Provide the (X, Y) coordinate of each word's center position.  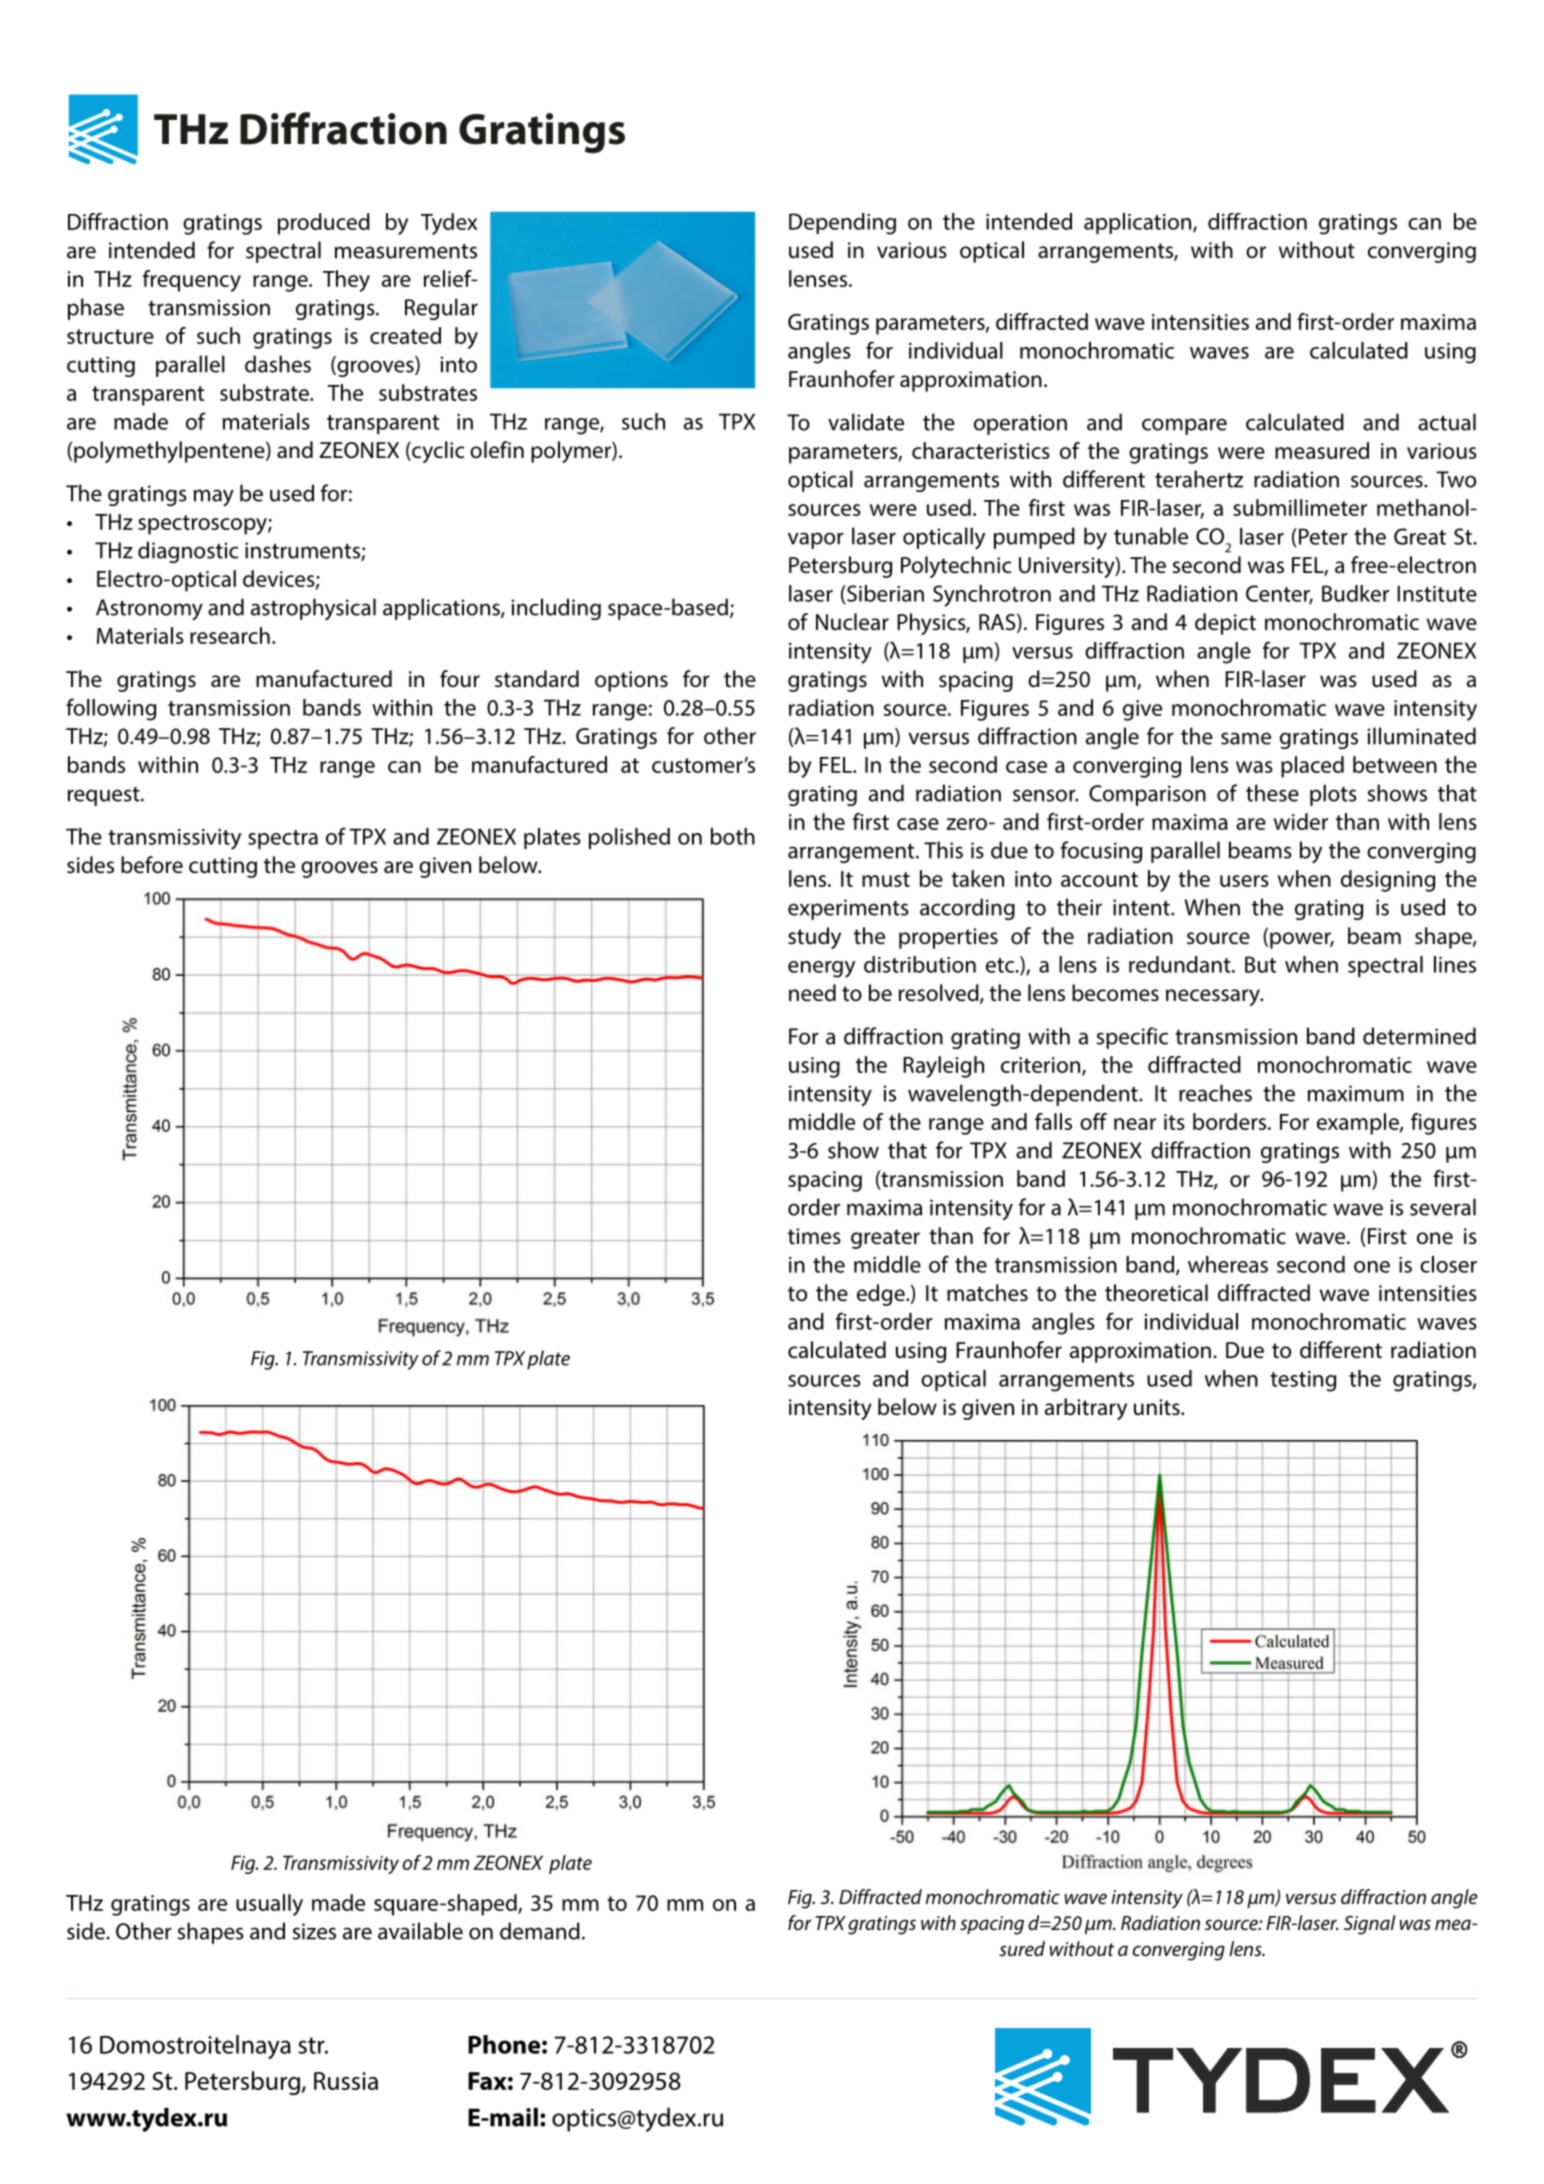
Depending (842, 224)
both (733, 836)
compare (1184, 426)
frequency (192, 281)
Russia (346, 2081)
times (814, 1236)
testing (1303, 1381)
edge (882, 1295)
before (152, 865)
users (1244, 881)
